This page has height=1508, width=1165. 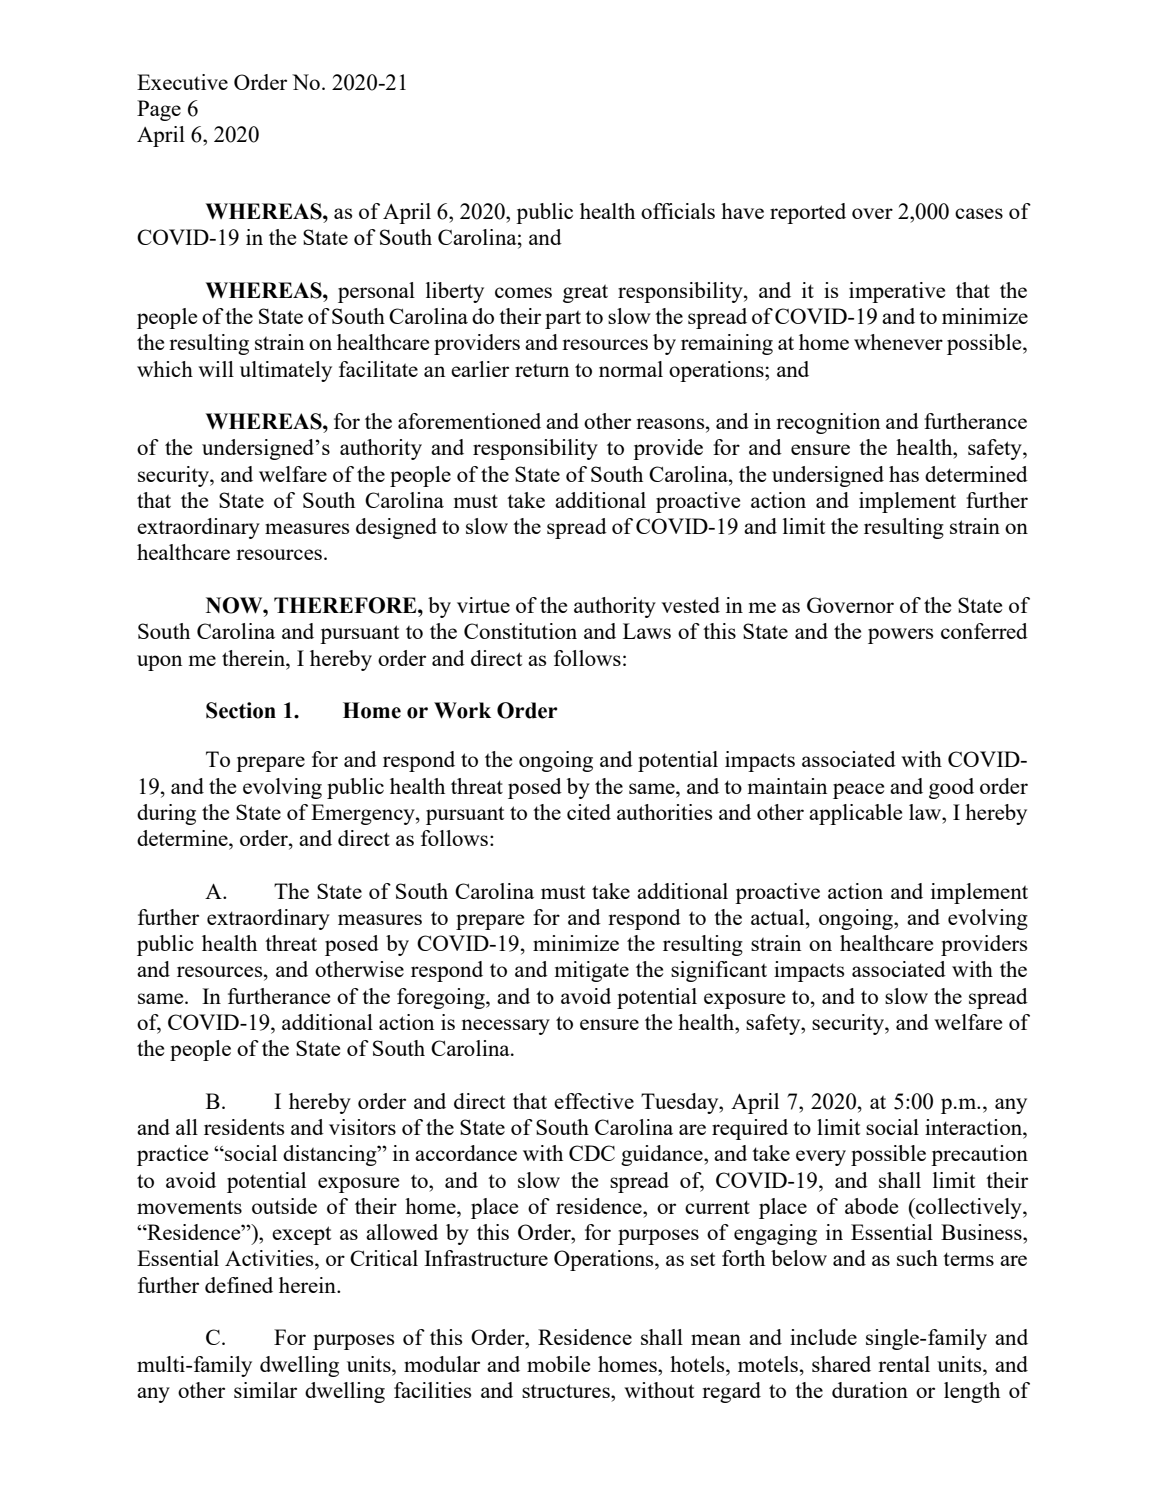 What do you see at coordinates (808, 213) in the page?
I see `reported` at bounding box center [808, 213].
